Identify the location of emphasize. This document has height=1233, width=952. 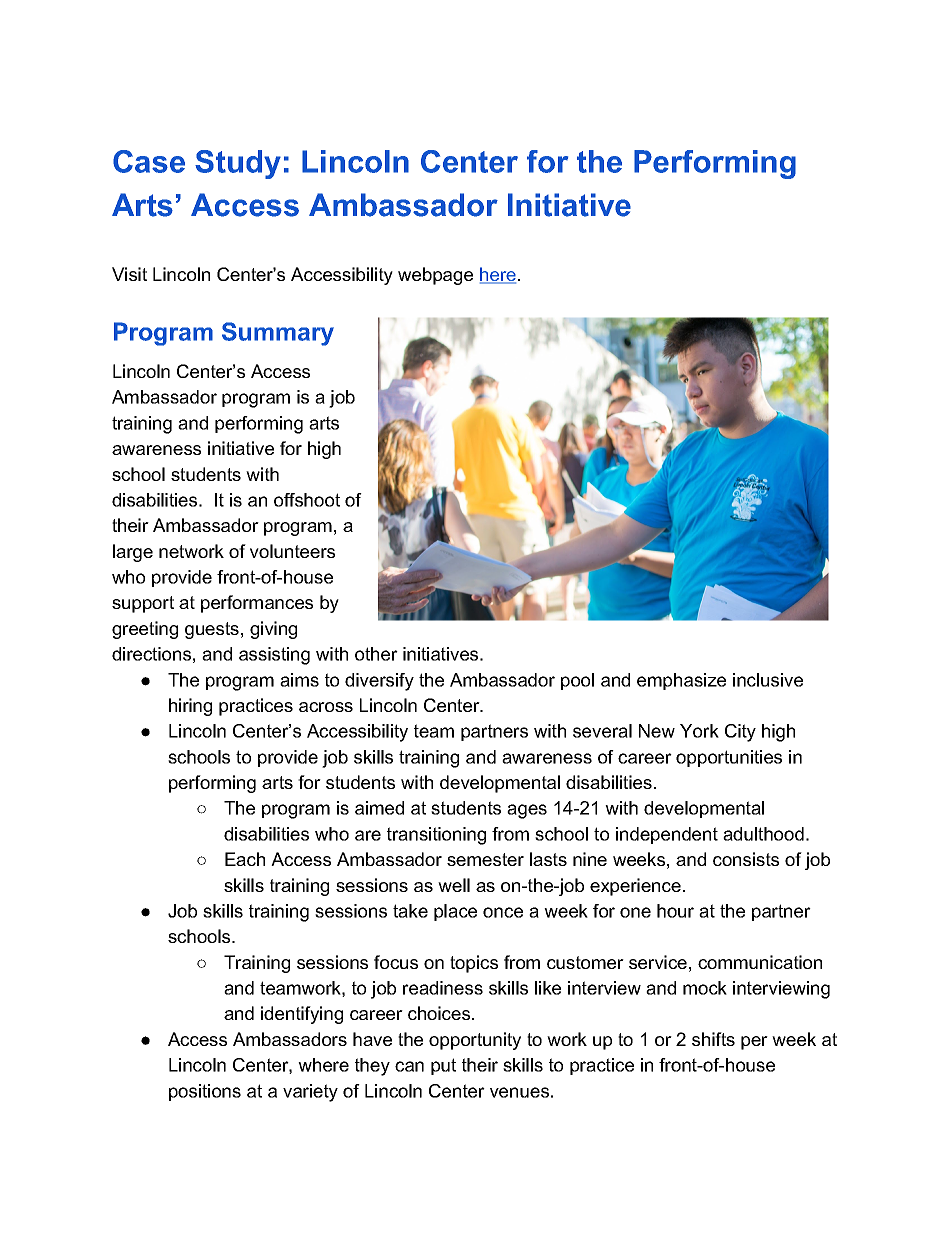
(681, 681).
